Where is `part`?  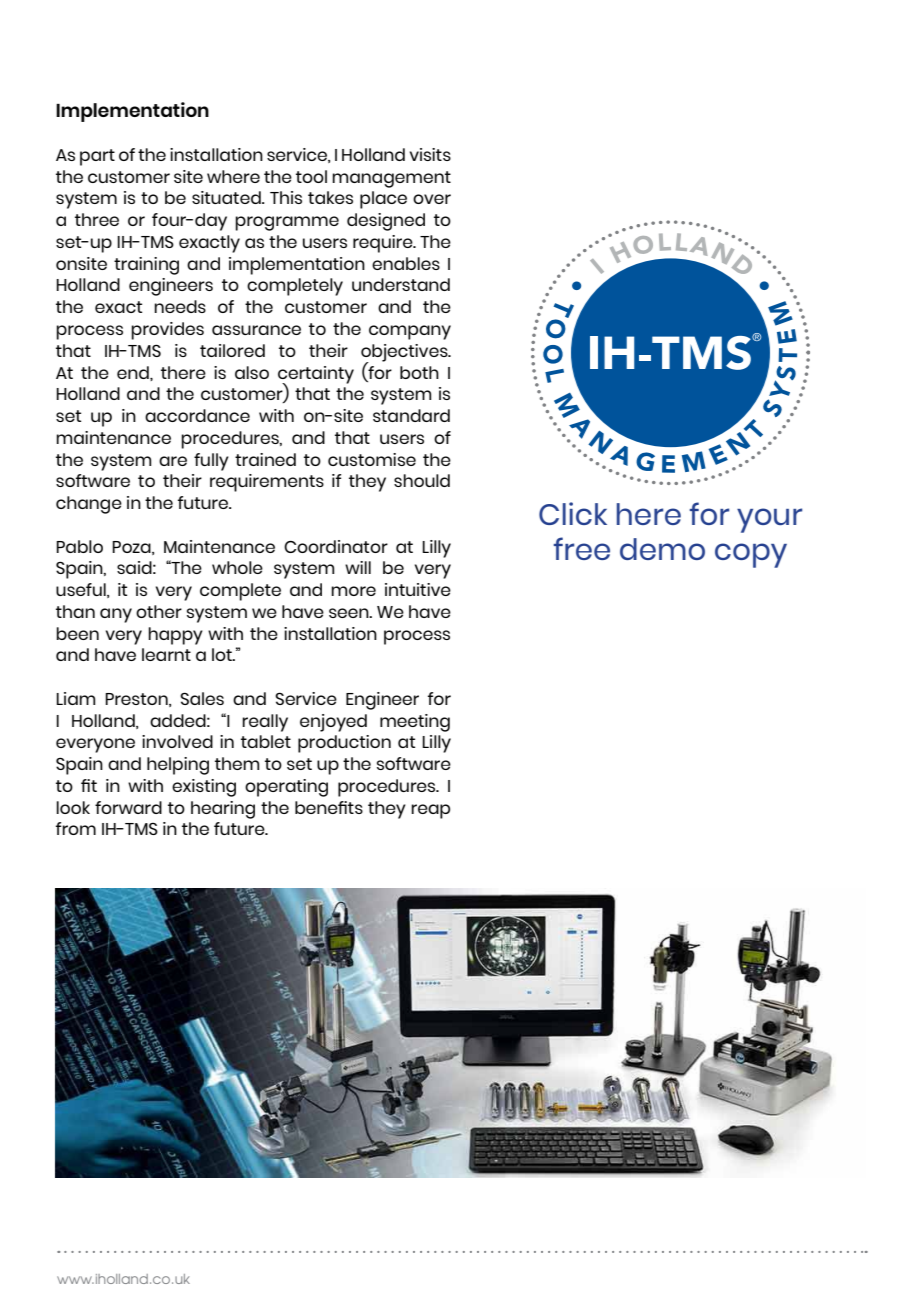 part is located at coordinates (97, 157).
